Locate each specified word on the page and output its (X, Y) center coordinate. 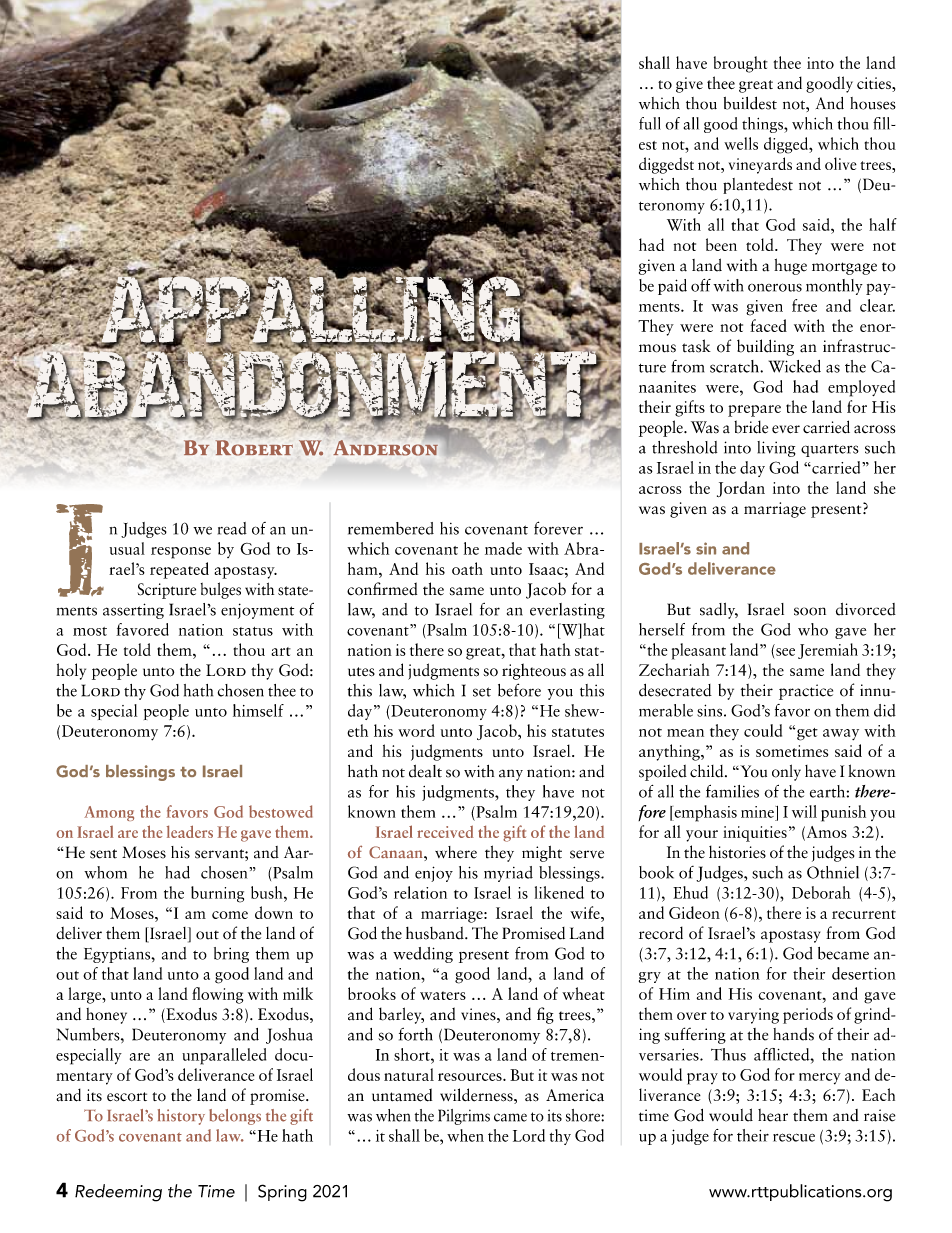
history (181, 1117)
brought (741, 64)
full (650, 123)
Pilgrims (464, 1117)
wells (741, 143)
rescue (794, 1137)
